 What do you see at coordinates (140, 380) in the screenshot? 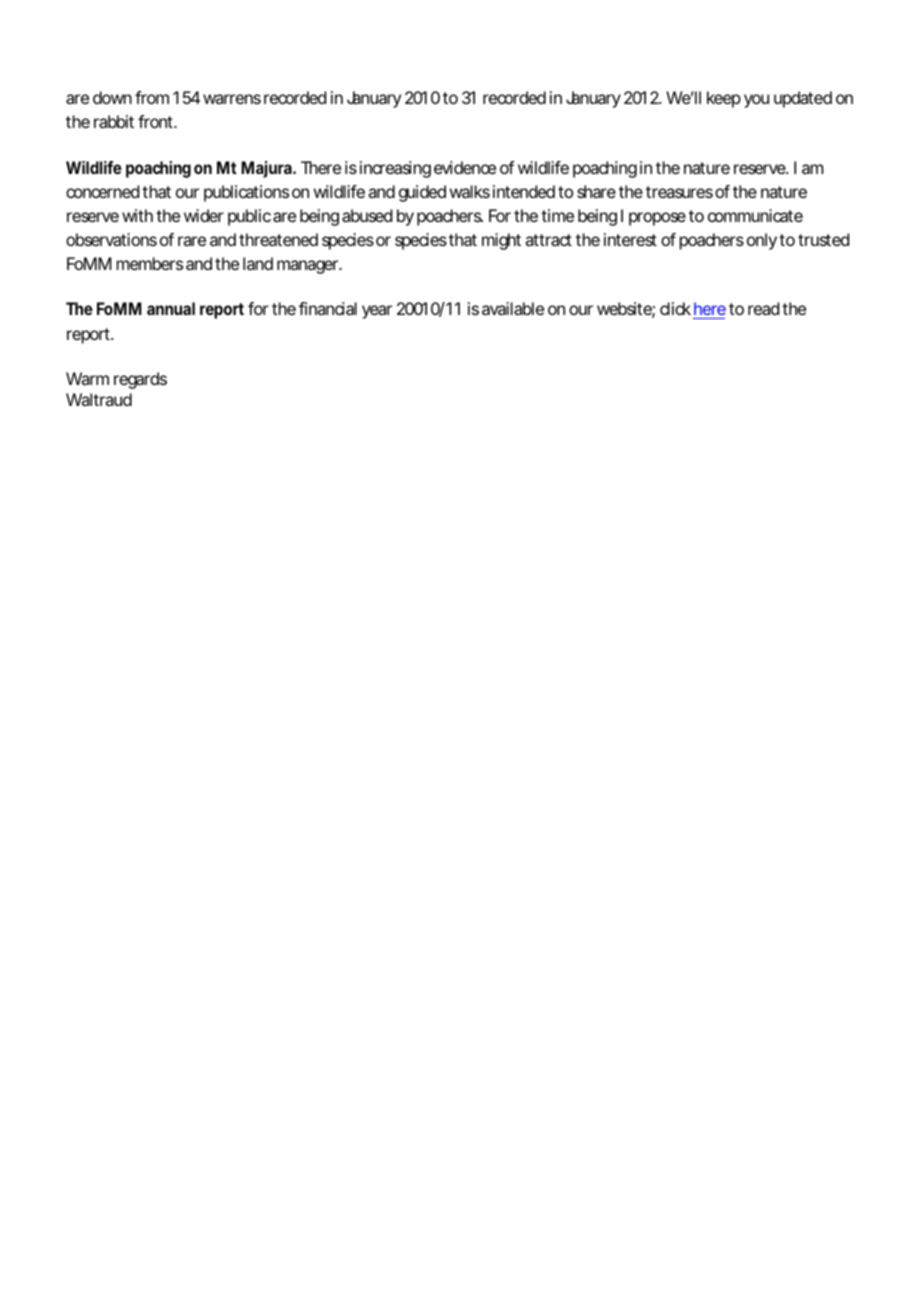
I see `regards` at bounding box center [140, 380].
